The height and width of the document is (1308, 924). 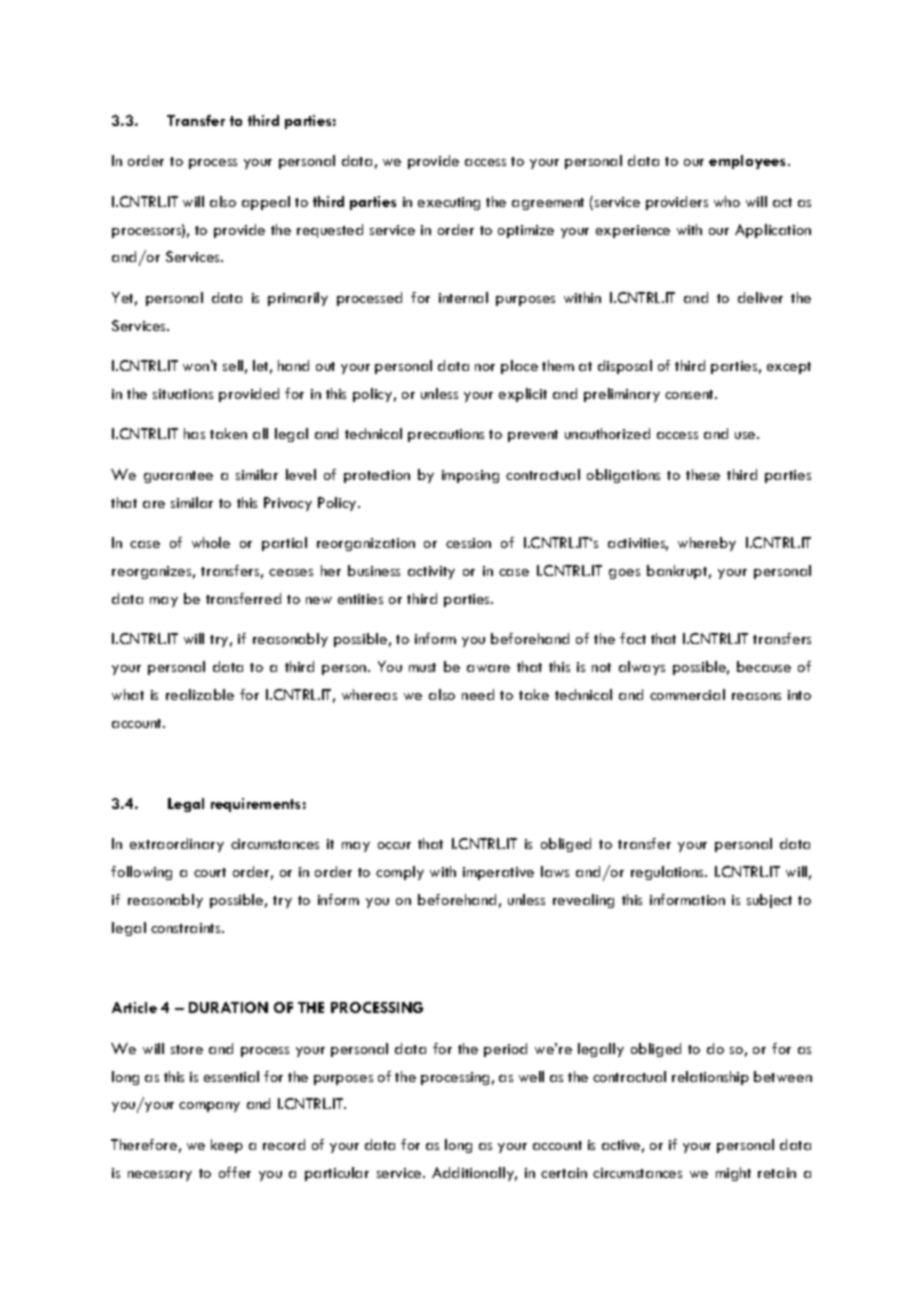 What do you see at coordinates (468, 543) in the document?
I see `cession` at bounding box center [468, 543].
